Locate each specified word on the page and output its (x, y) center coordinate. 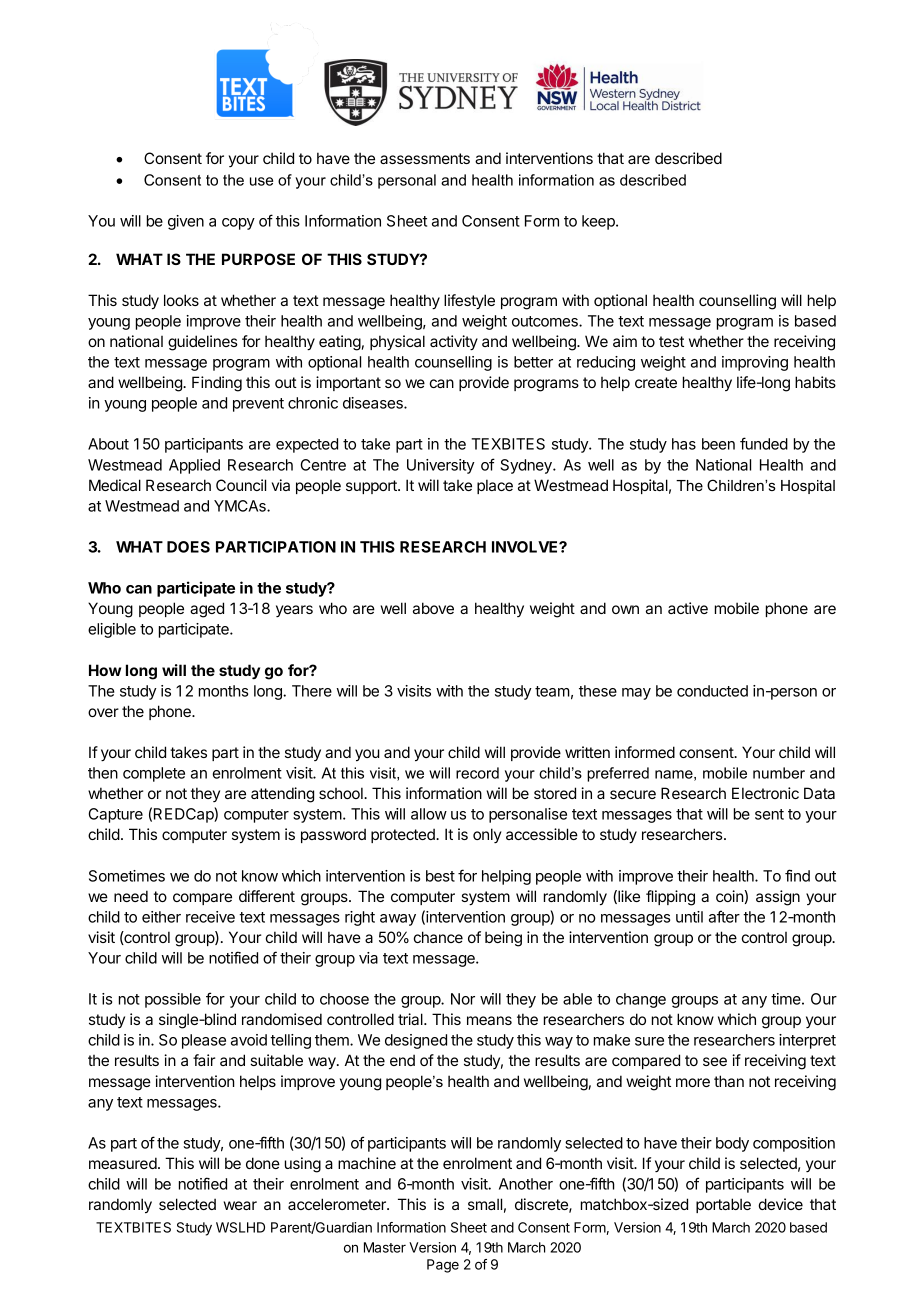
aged (207, 610)
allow (429, 814)
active (688, 608)
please (204, 1041)
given (186, 222)
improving (755, 363)
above (433, 608)
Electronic (765, 793)
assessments (425, 158)
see (715, 1061)
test (671, 341)
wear (240, 1205)
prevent (258, 405)
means (489, 1020)
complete (154, 774)
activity (454, 342)
